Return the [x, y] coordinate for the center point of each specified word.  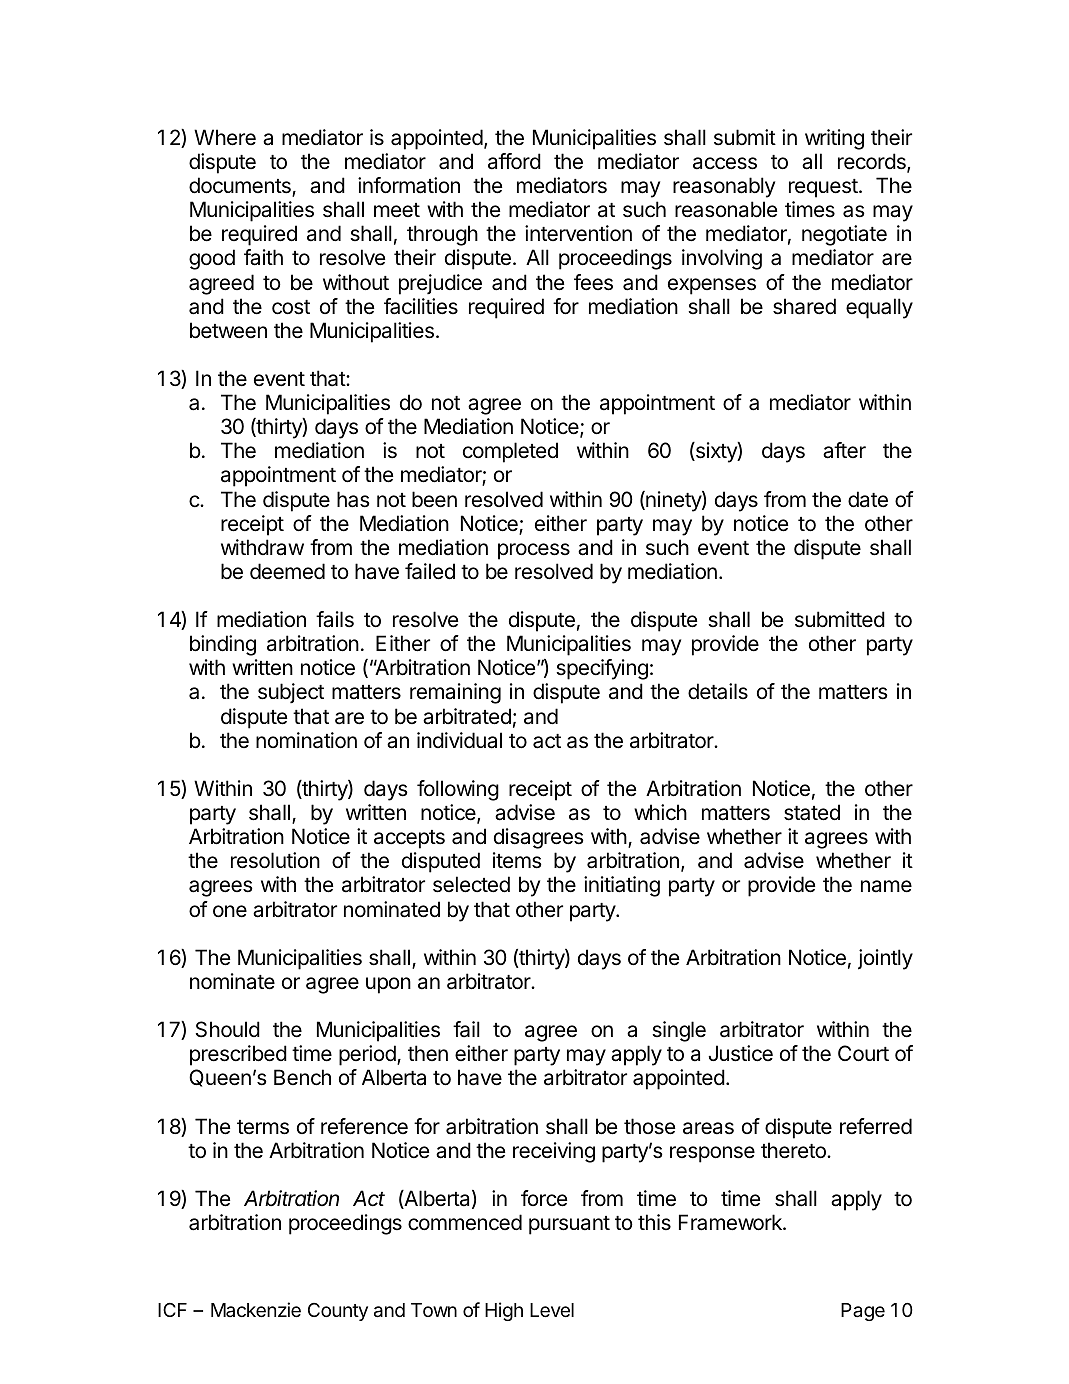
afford [514, 161]
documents [241, 186]
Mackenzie [256, 1309]
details [718, 691]
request [823, 188]
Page [863, 1312]
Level [552, 1310]
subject [291, 693]
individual [459, 740]
